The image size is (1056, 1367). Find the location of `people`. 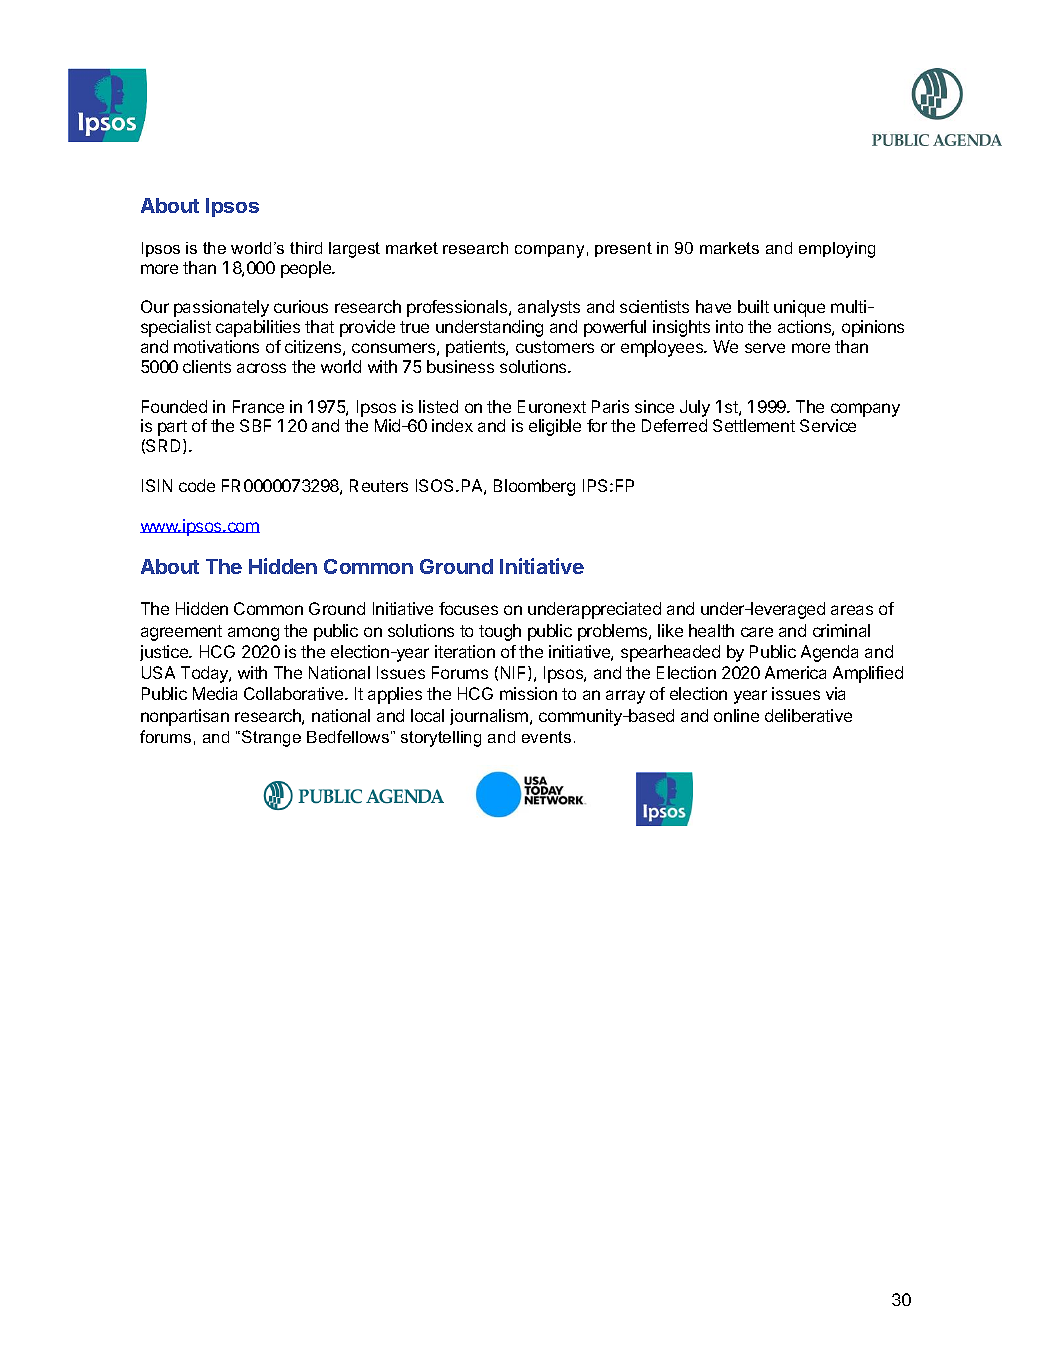

people is located at coordinates (307, 269).
